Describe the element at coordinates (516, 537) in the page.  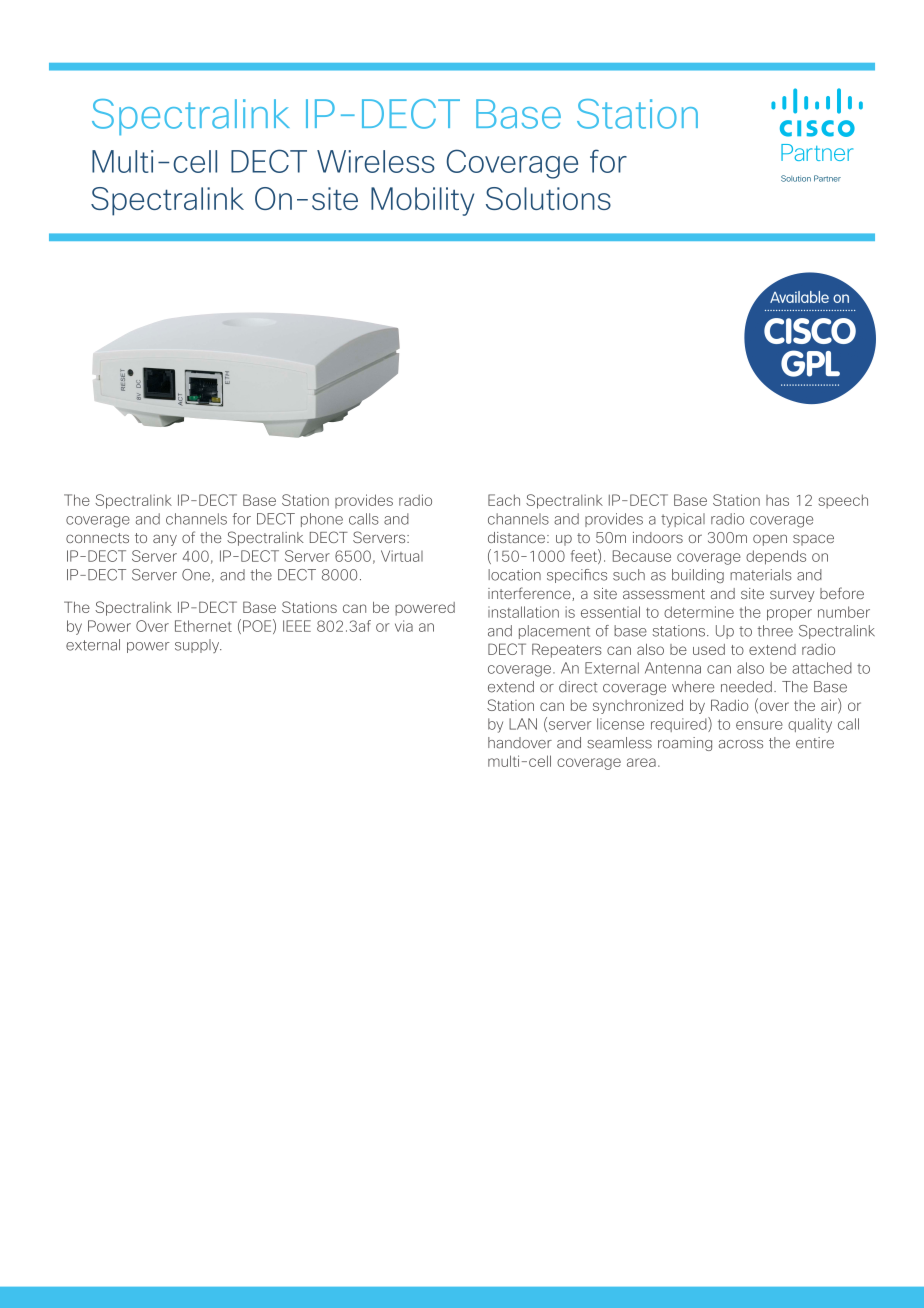
I see `distance` at that location.
